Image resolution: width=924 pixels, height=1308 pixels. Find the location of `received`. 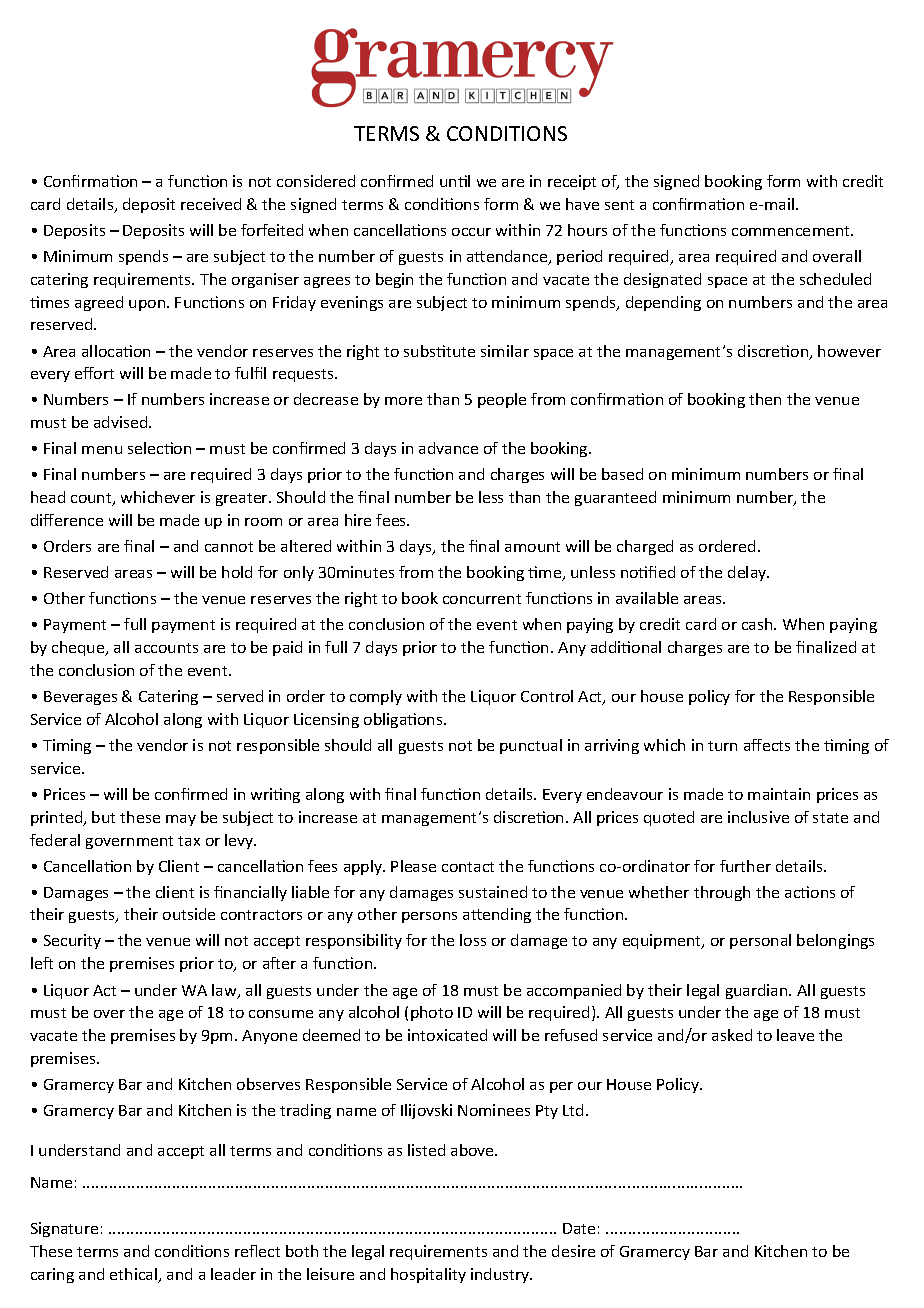

received is located at coordinates (211, 204).
